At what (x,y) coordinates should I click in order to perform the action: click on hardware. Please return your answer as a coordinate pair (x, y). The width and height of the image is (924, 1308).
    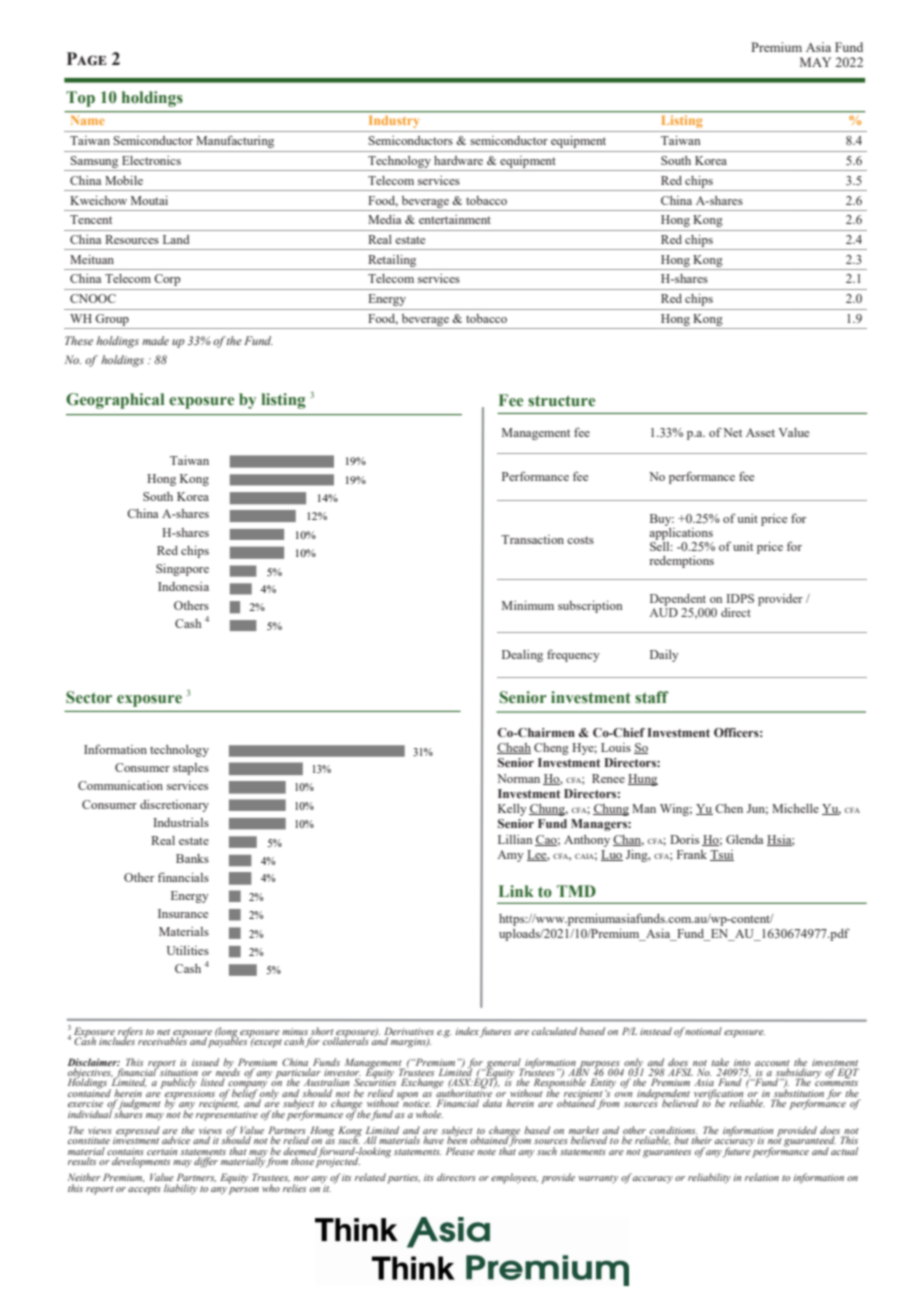
    Looking at the image, I should click on (458, 160).
